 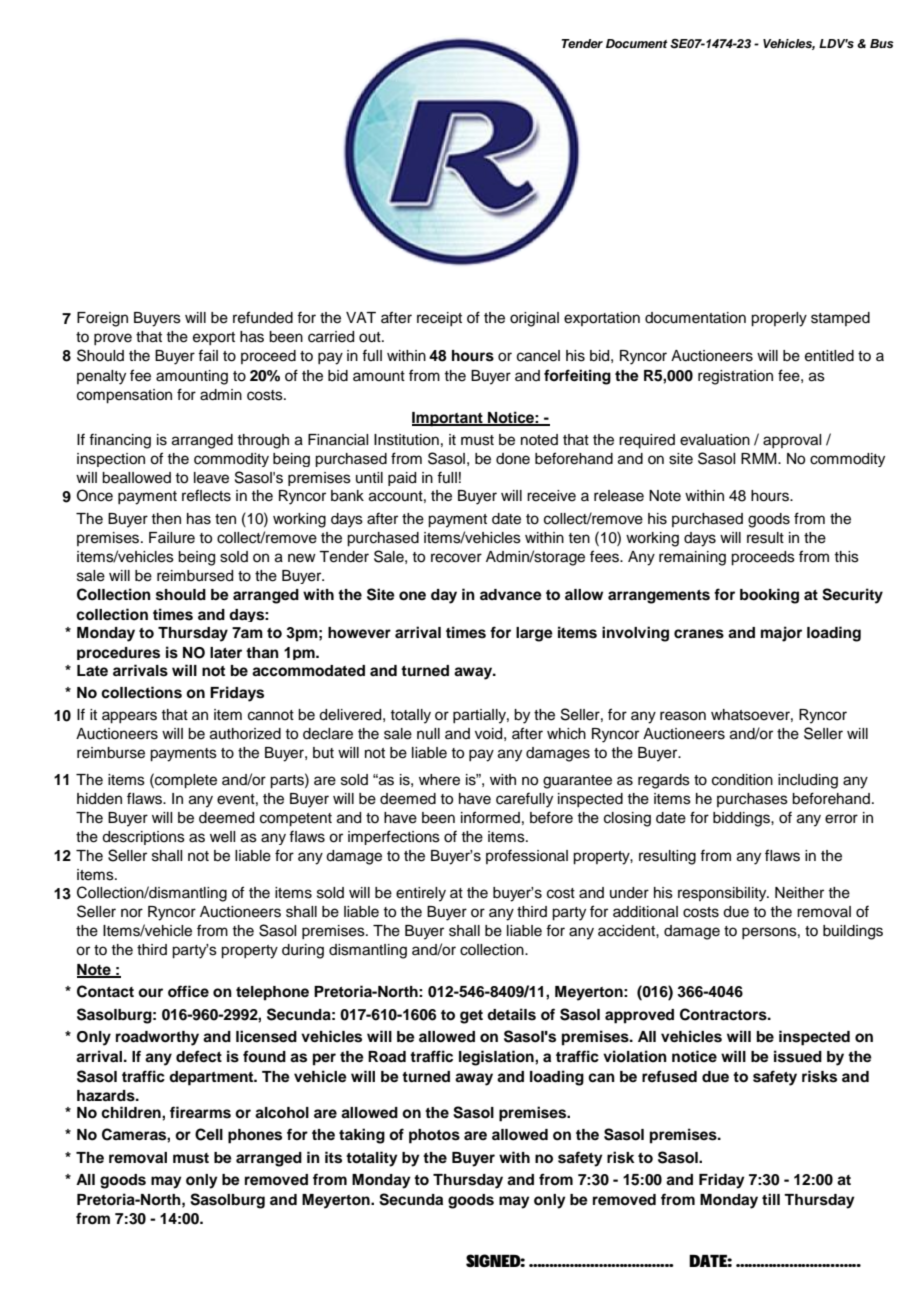 What do you see at coordinates (118, 653) in the image?
I see `procedures` at bounding box center [118, 653].
